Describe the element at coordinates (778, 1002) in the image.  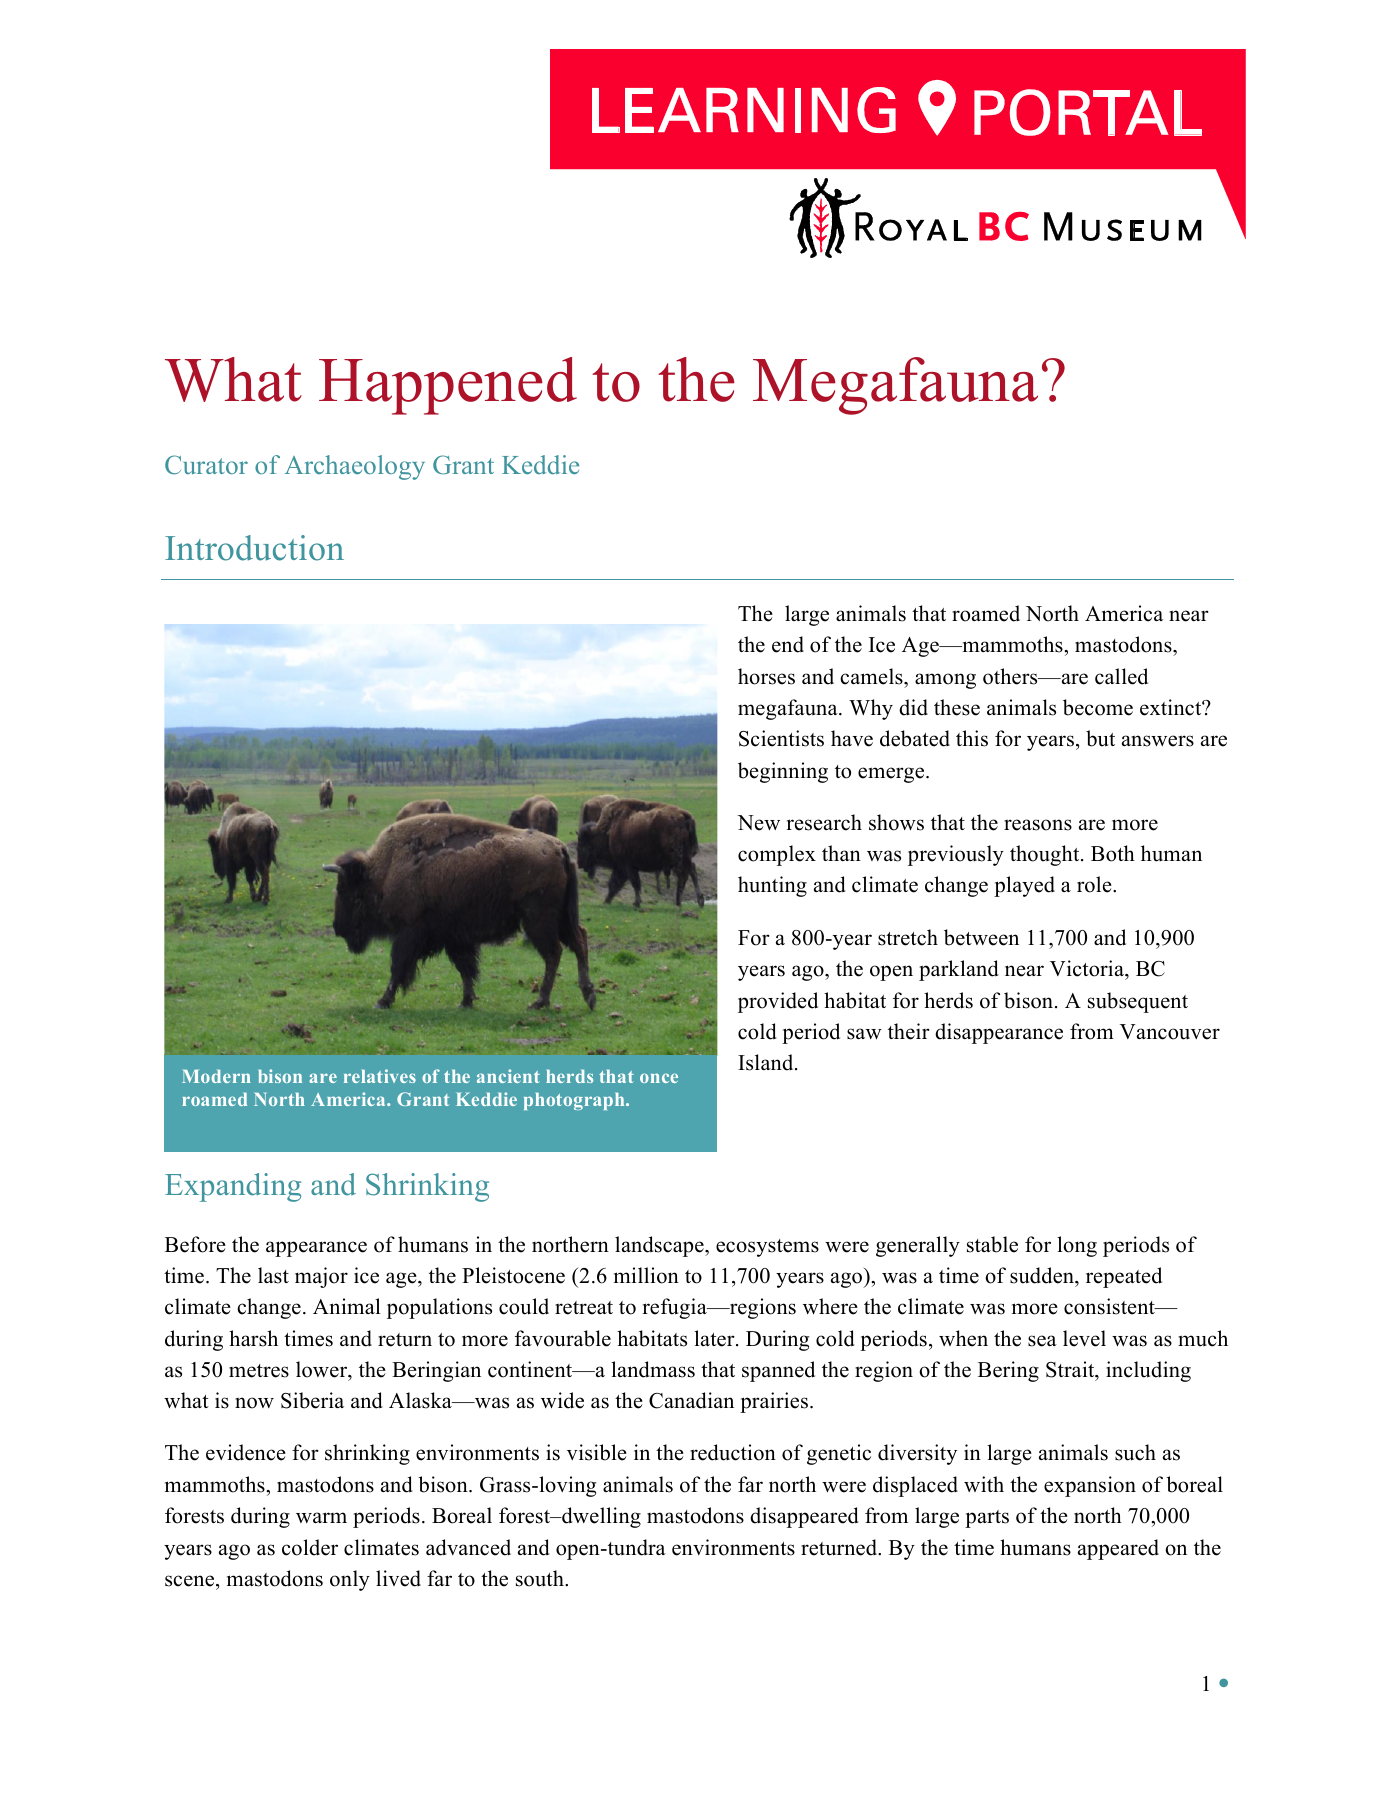
I see `provided` at that location.
